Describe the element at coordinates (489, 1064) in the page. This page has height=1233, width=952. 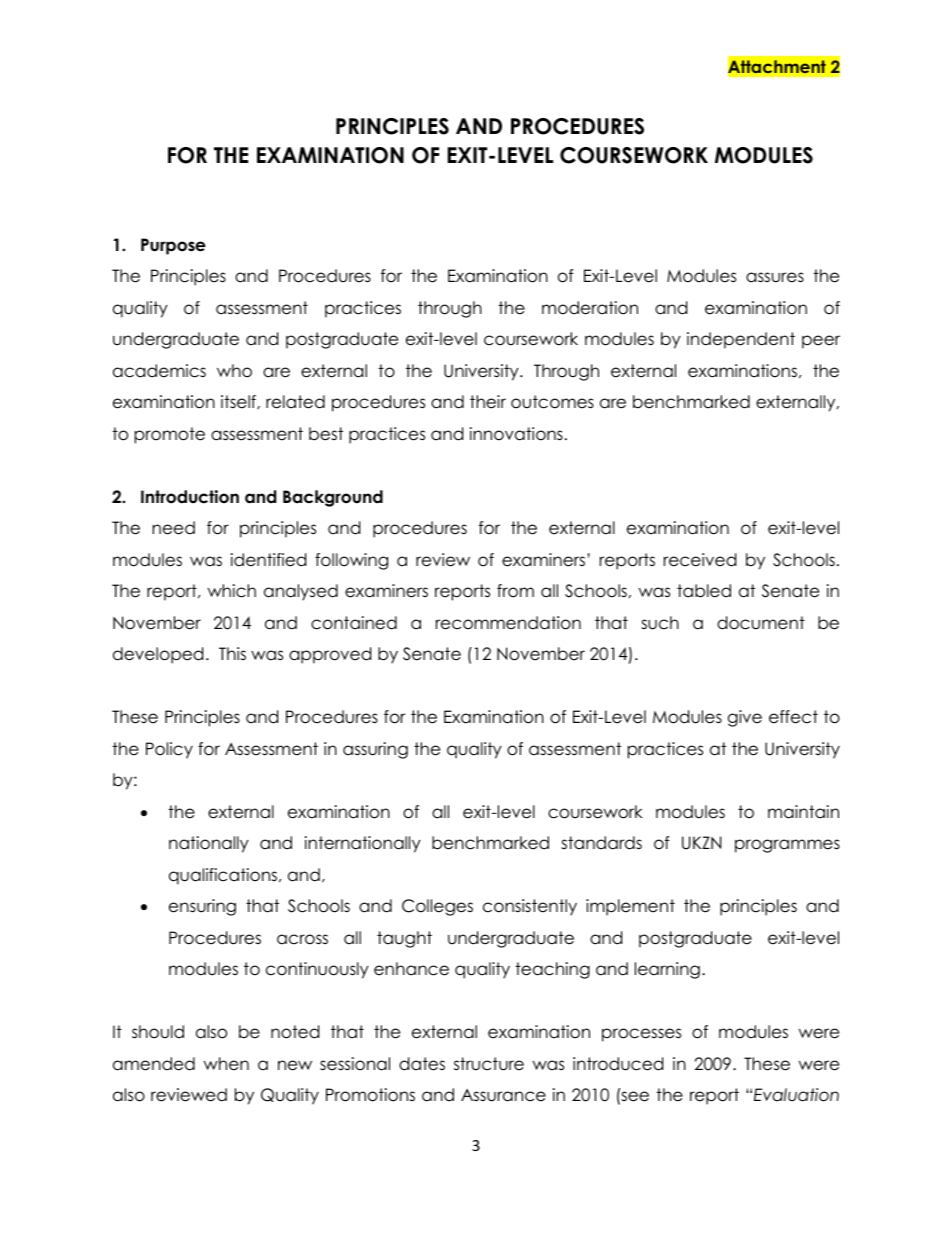
I see `structure` at that location.
